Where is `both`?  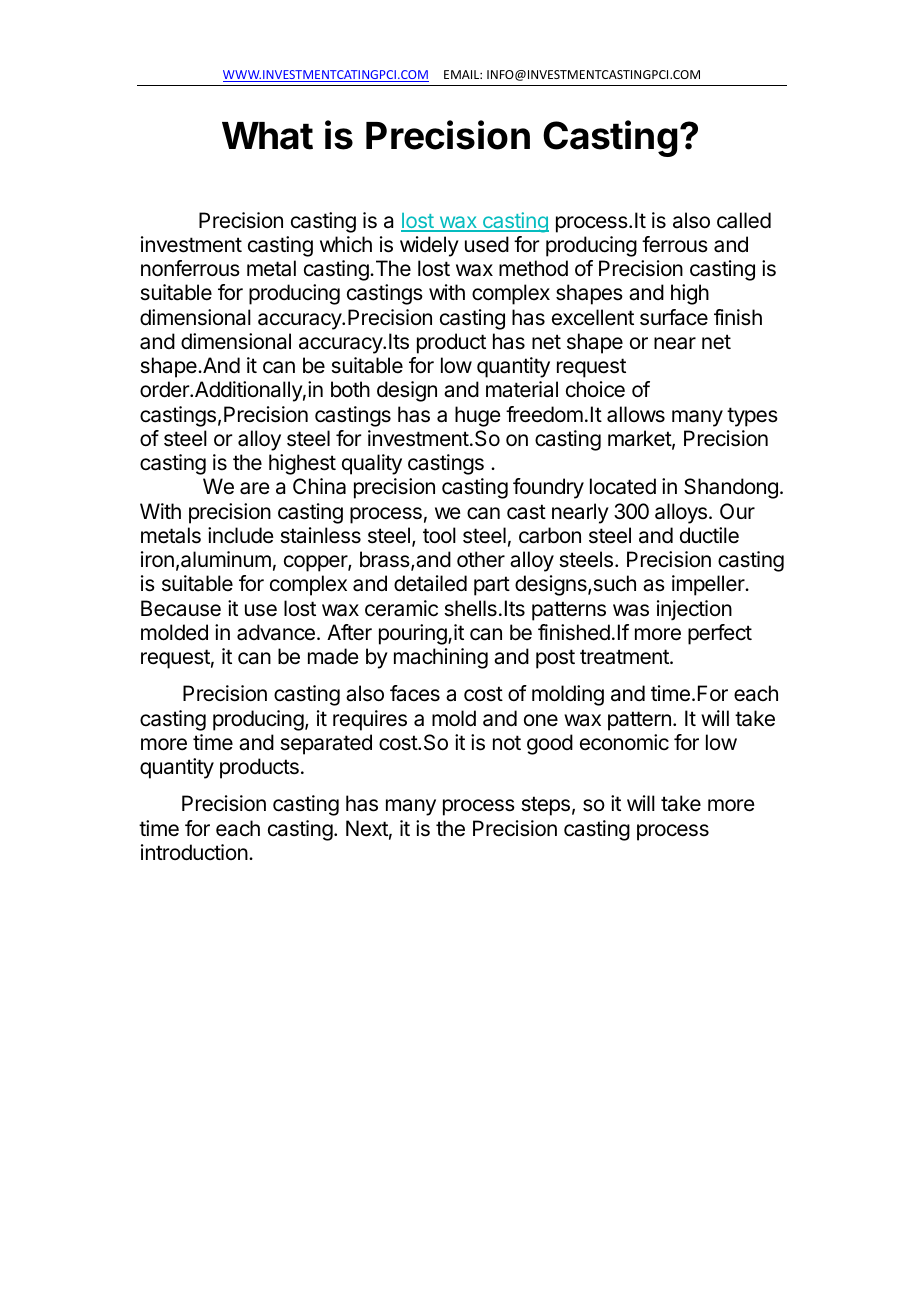
both is located at coordinates (350, 389).
